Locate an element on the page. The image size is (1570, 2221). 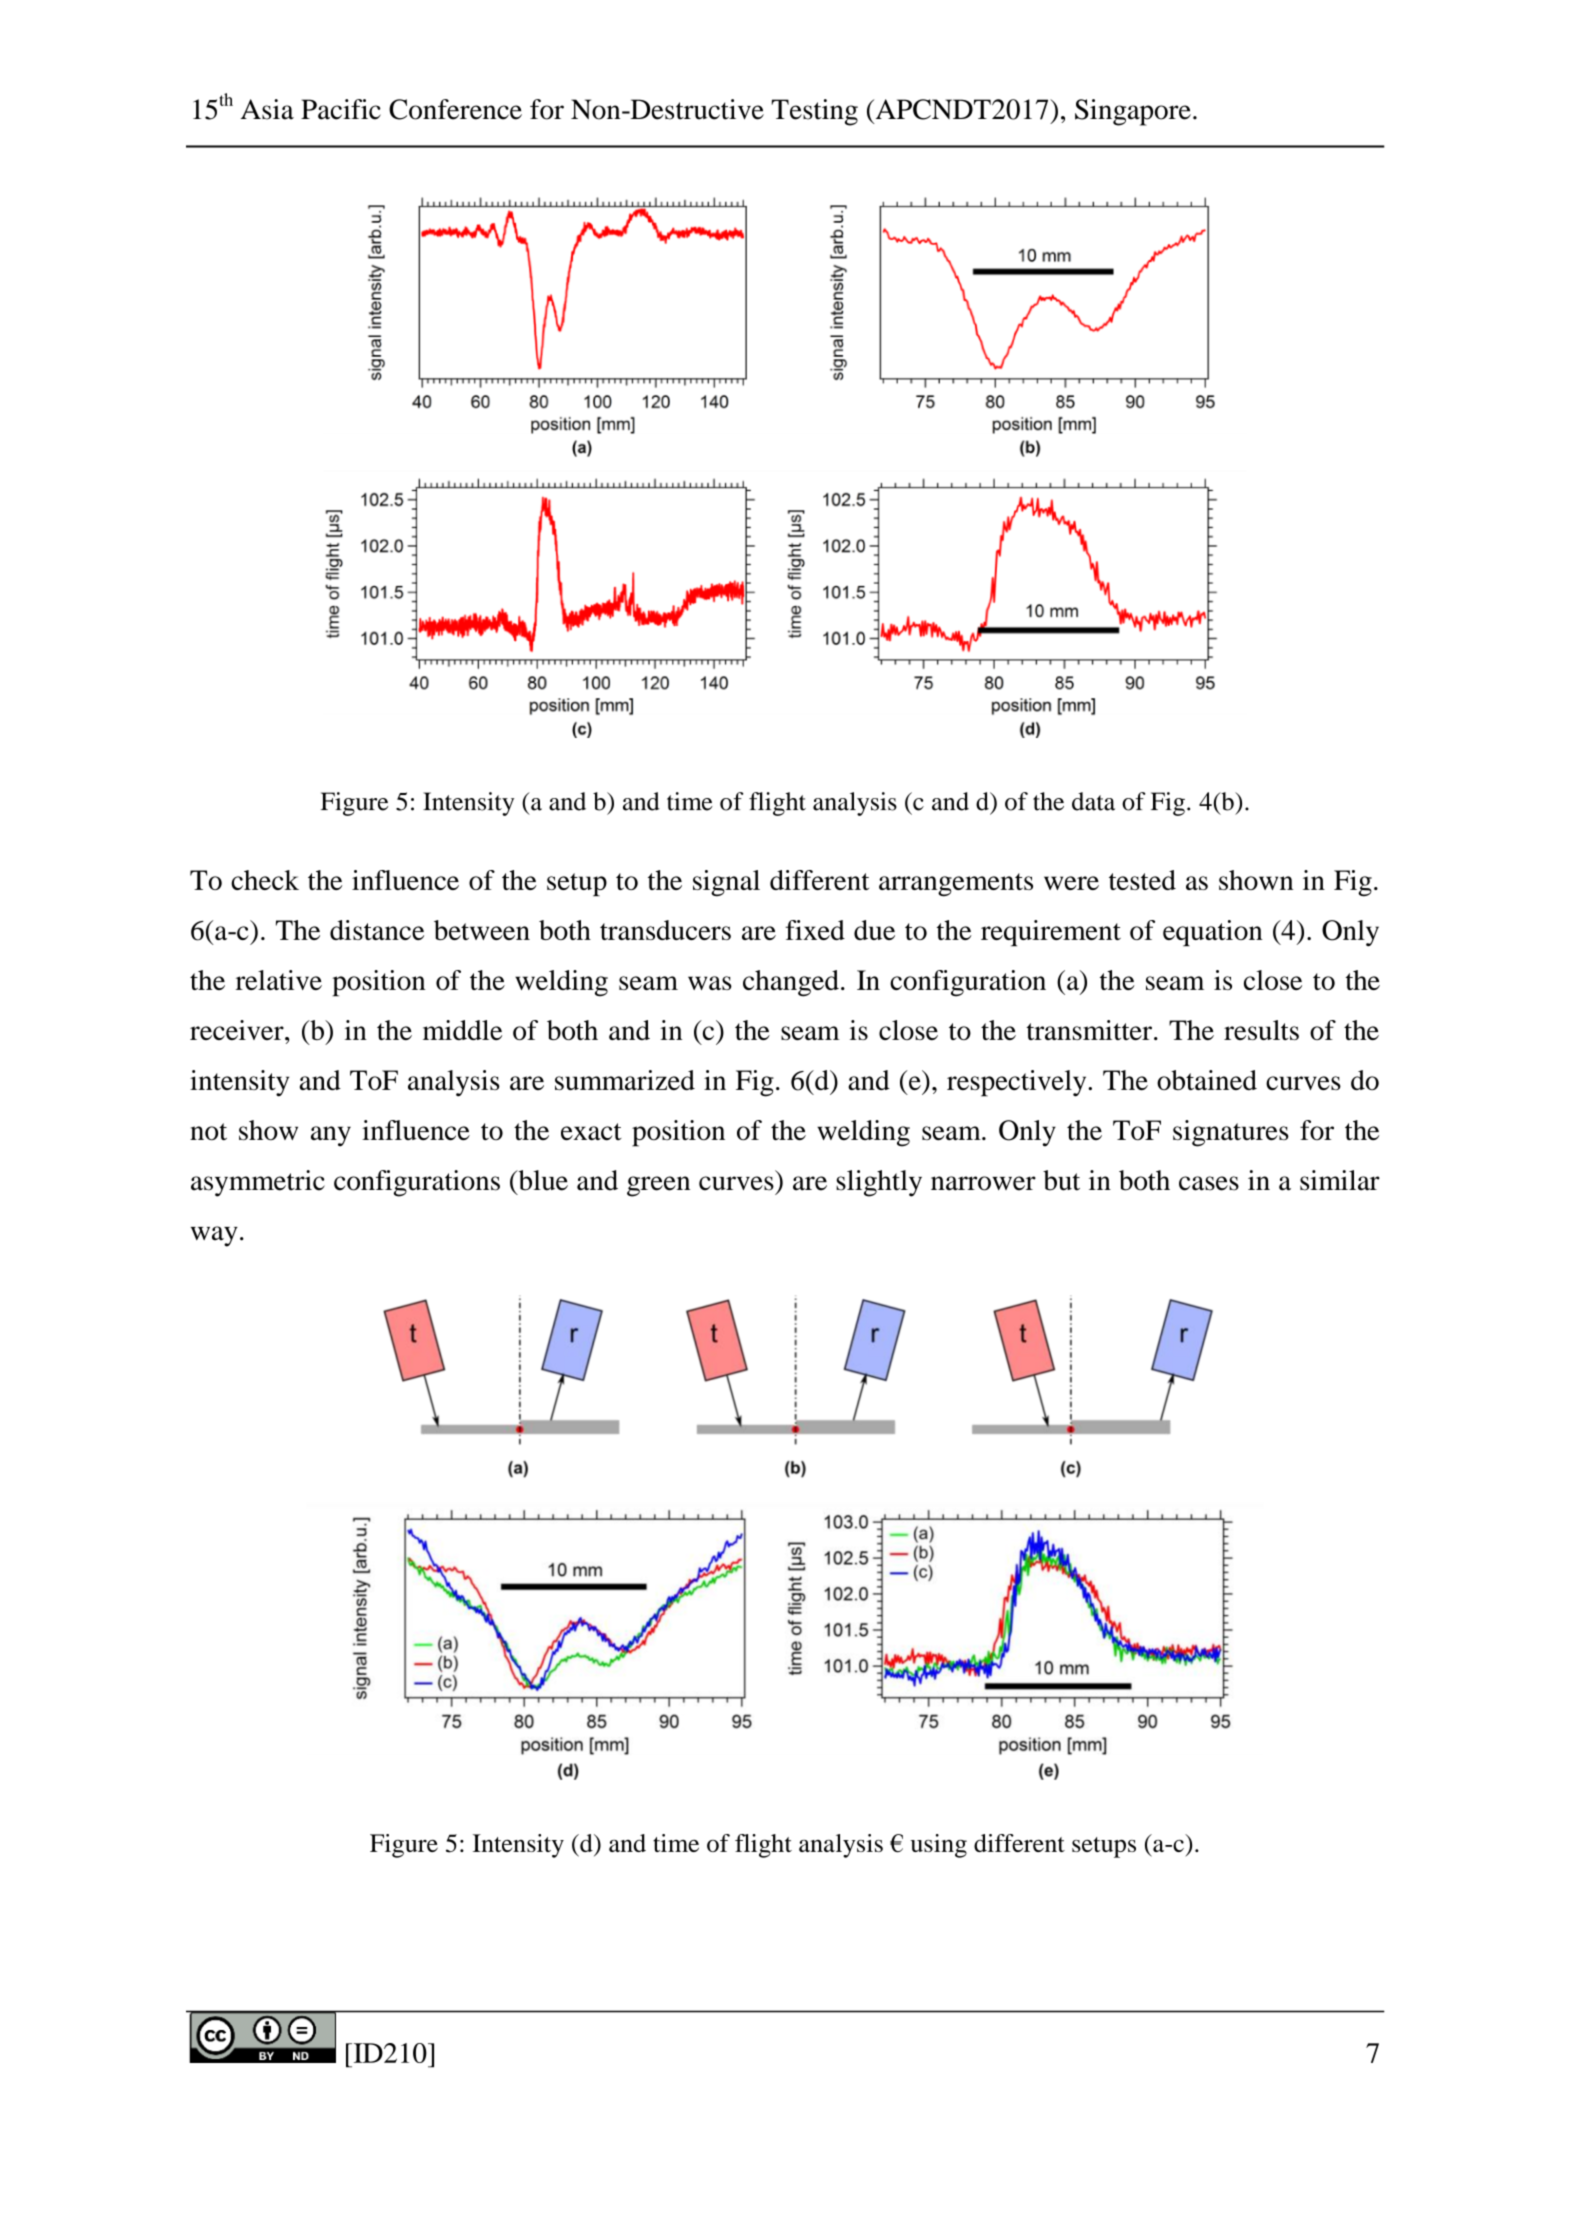
signal is located at coordinates (726, 883).
